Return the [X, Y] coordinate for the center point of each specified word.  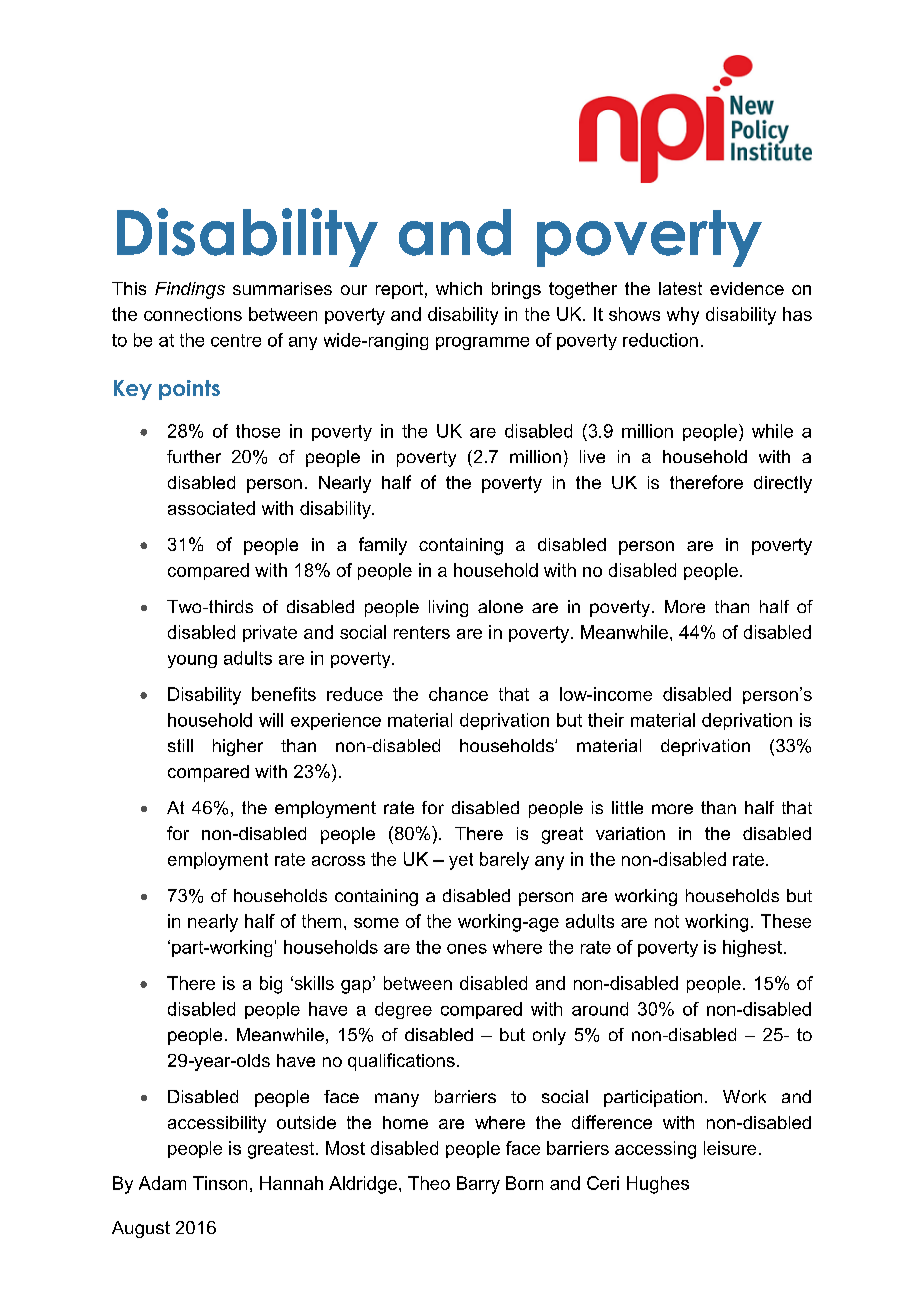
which [459, 288]
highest [752, 948]
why [683, 316]
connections [193, 314]
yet [461, 861]
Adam [162, 1183]
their [606, 720]
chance [458, 694]
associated [211, 508]
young [192, 661]
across [338, 861]
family [383, 546]
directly [783, 484]
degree [403, 1010]
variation [630, 833]
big [271, 985]
